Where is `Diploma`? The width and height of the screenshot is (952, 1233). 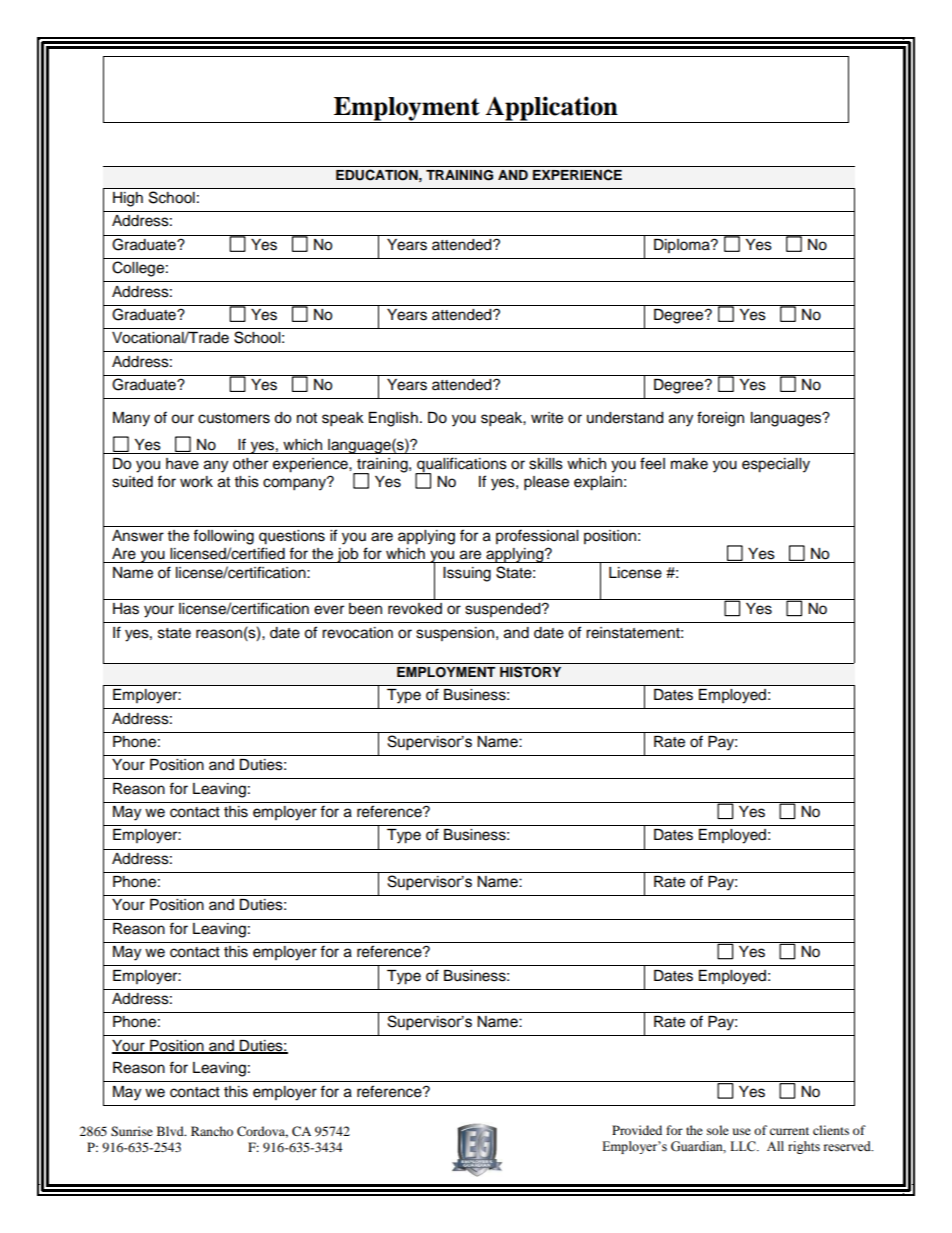
Diploma is located at coordinates (683, 246).
